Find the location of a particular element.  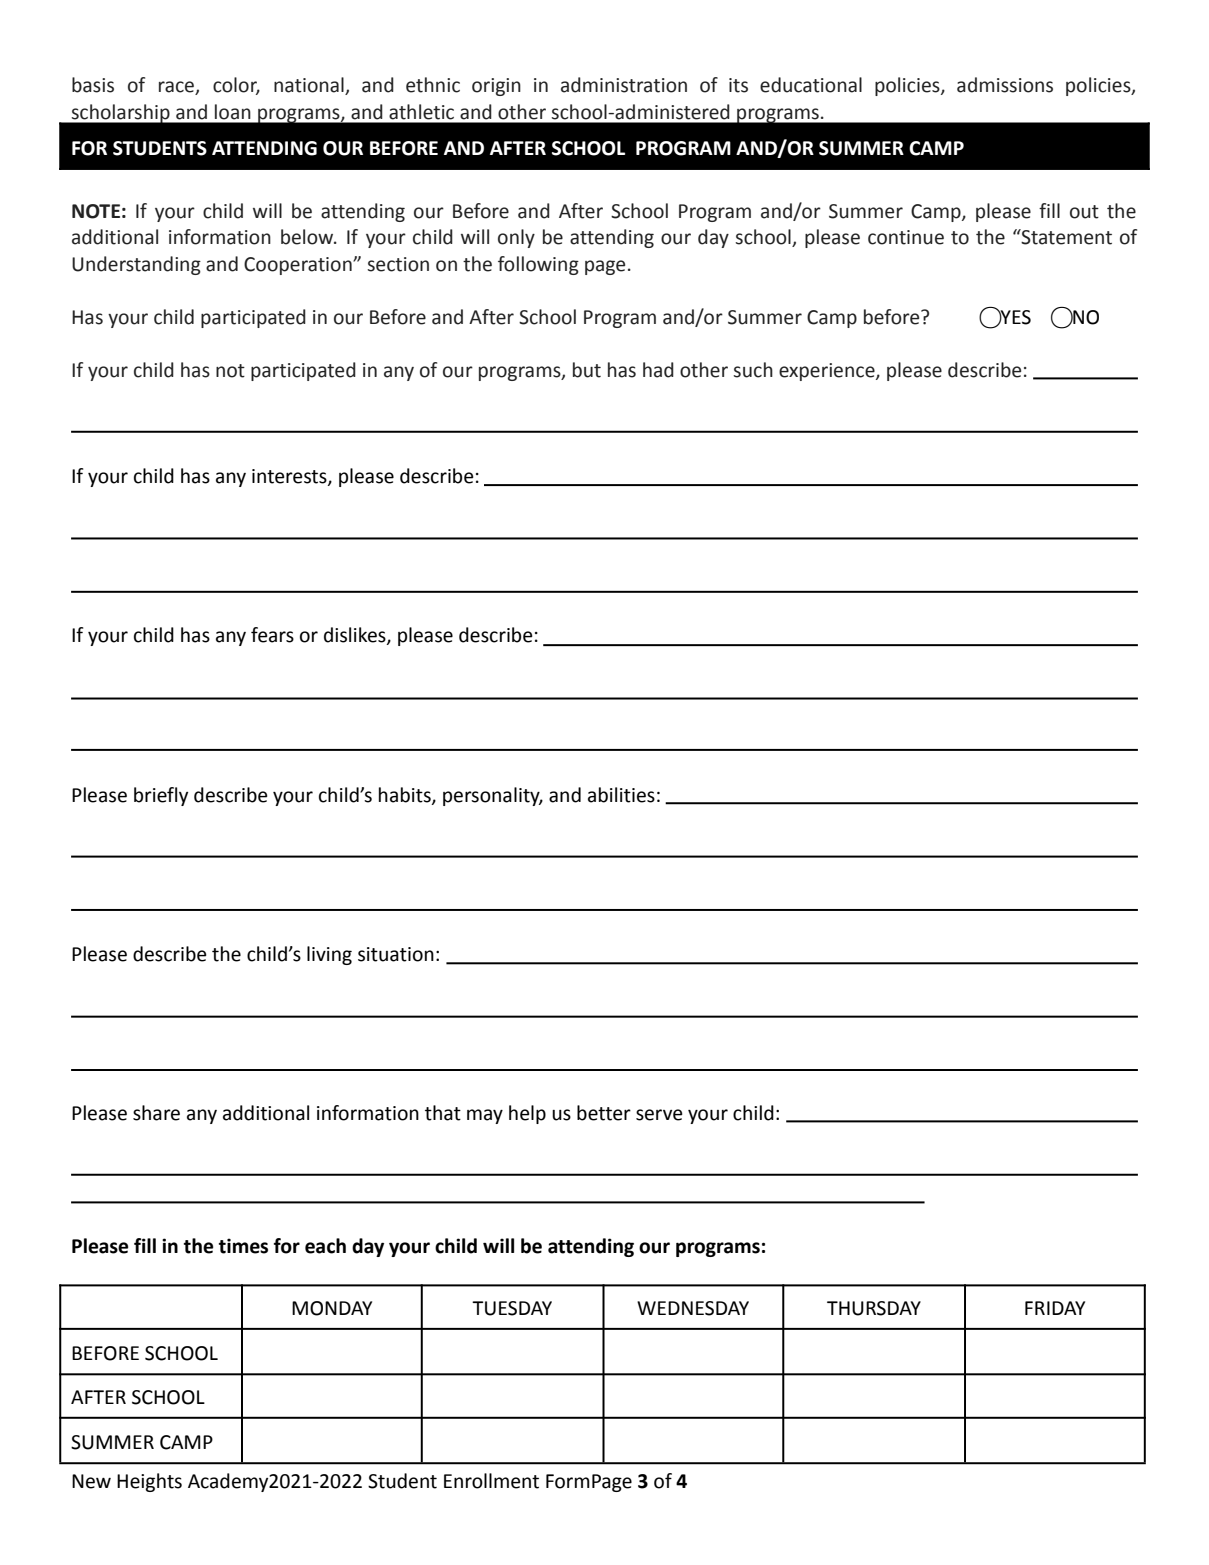

loan is located at coordinates (233, 112).
